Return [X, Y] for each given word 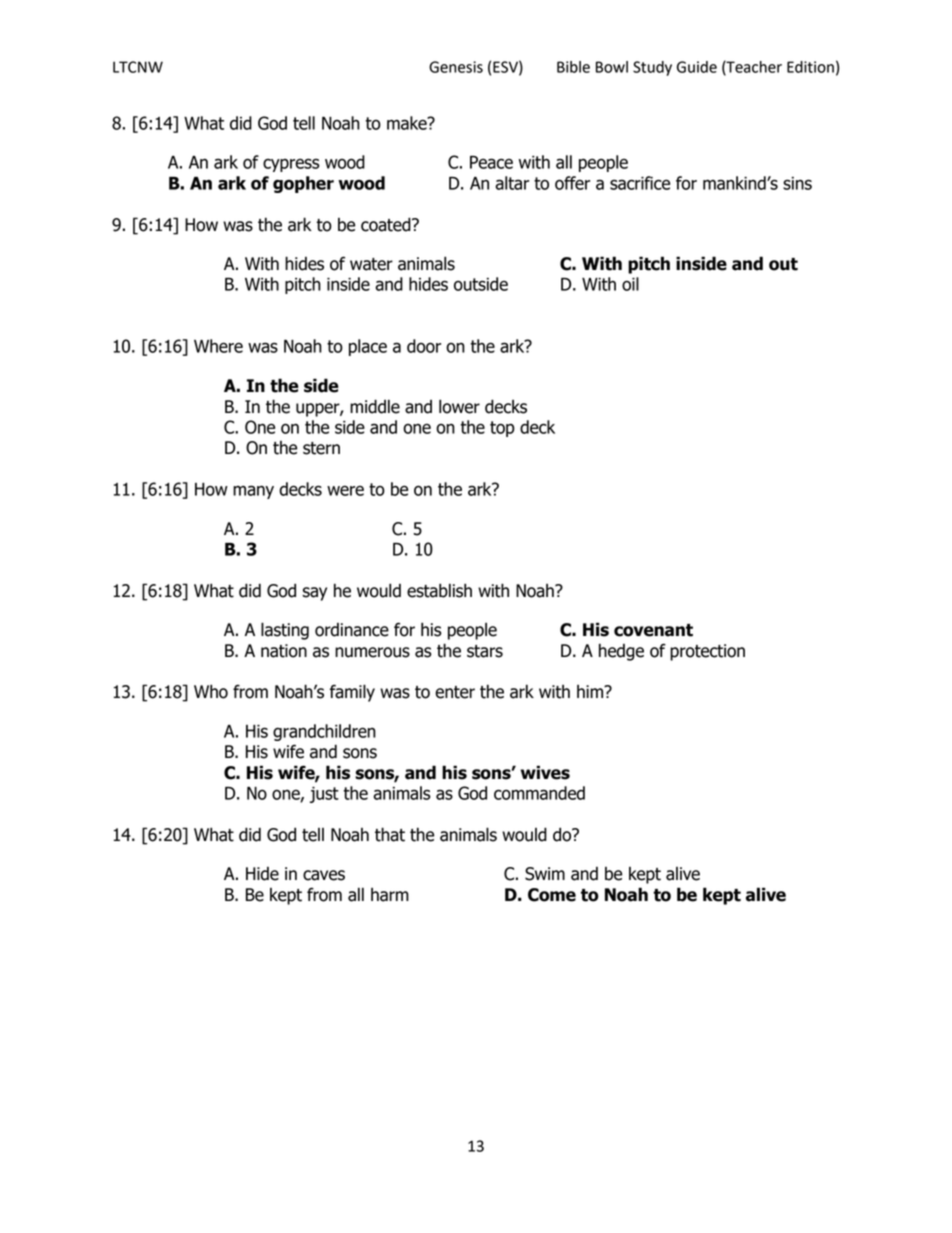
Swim [545, 874]
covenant [653, 630]
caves [324, 875]
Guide [697, 67]
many [253, 492]
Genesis [456, 67]
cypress [291, 165]
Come [552, 895]
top [502, 429]
